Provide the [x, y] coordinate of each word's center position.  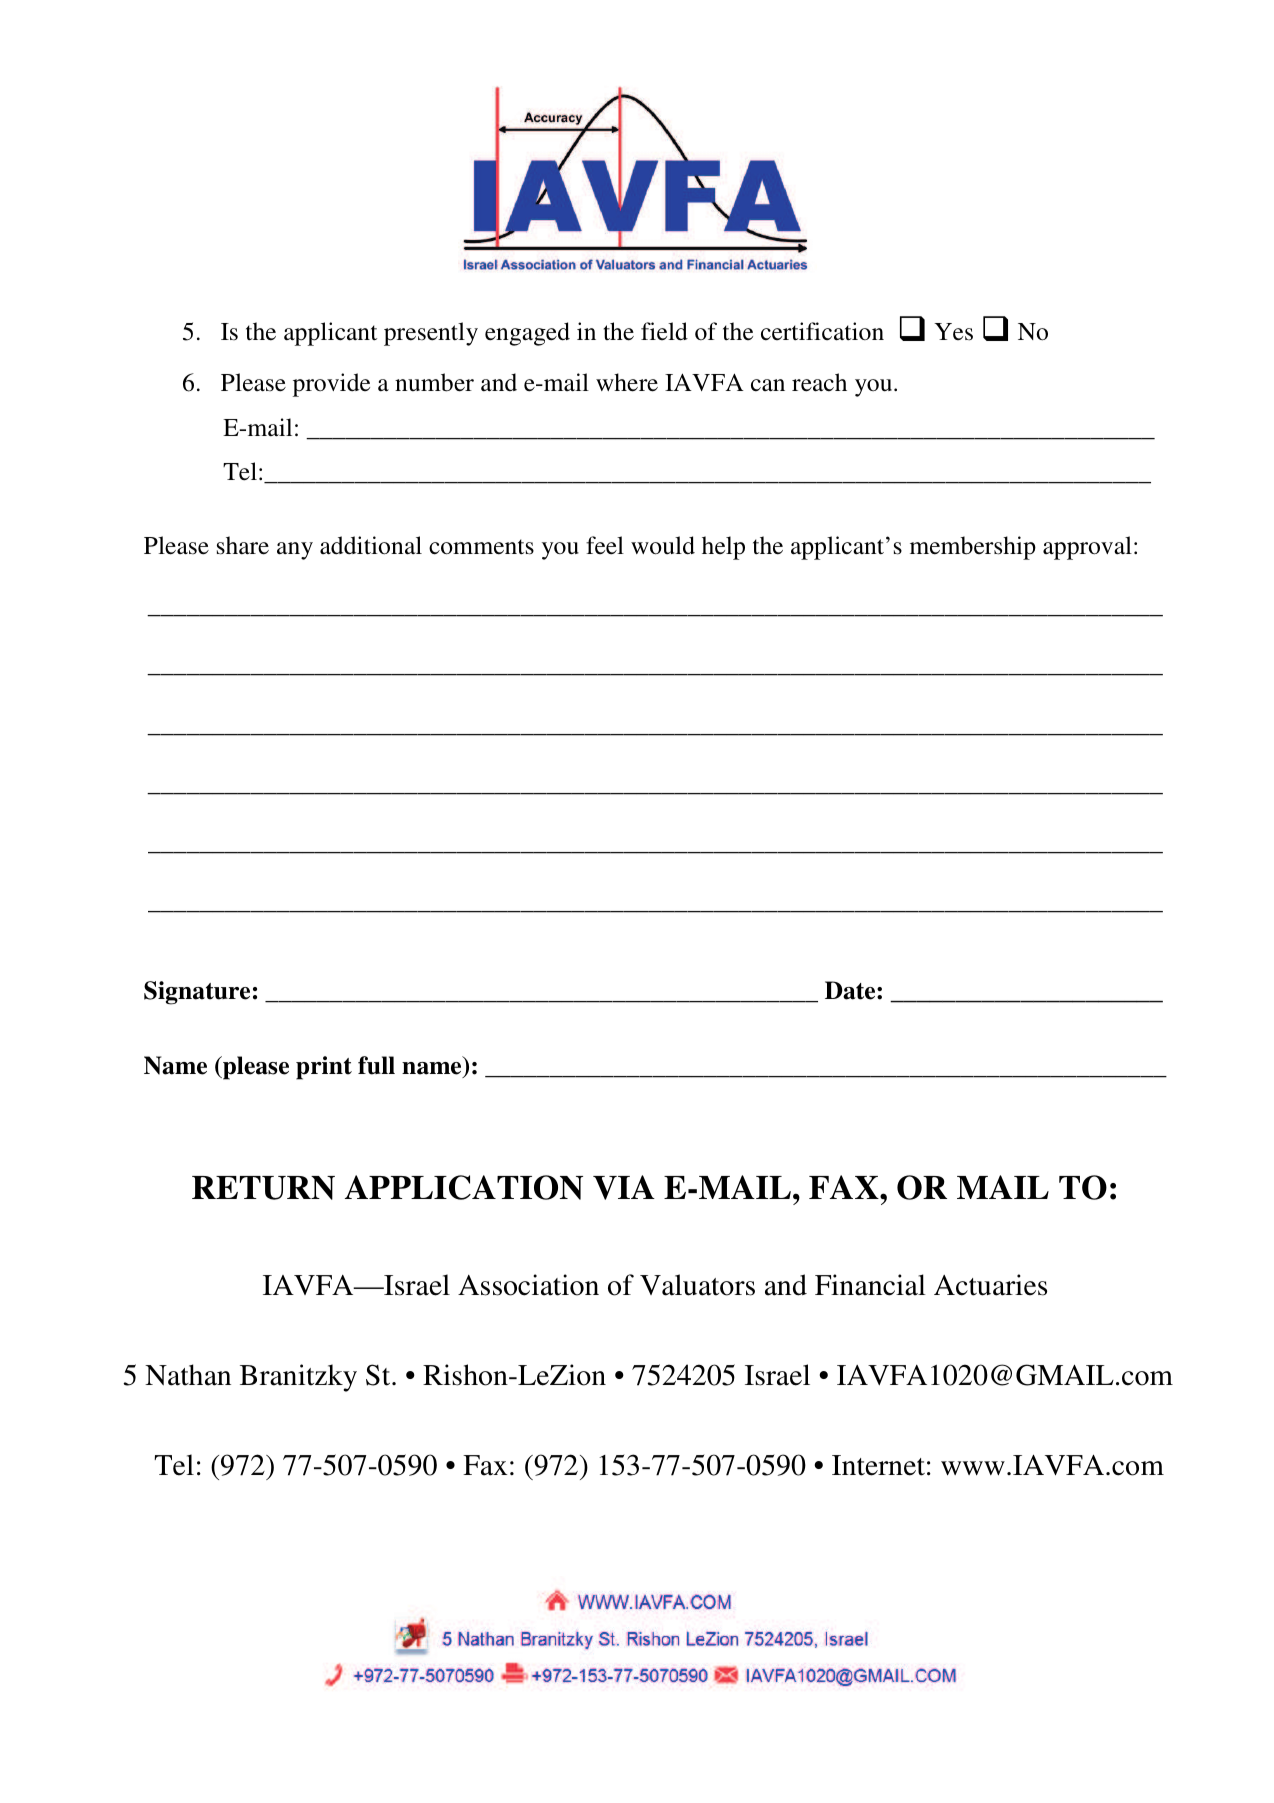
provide [331, 385]
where [627, 382]
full [376, 1065]
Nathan [188, 1375]
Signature [197, 993]
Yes [953, 332]
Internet [878, 1465]
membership [973, 548]
